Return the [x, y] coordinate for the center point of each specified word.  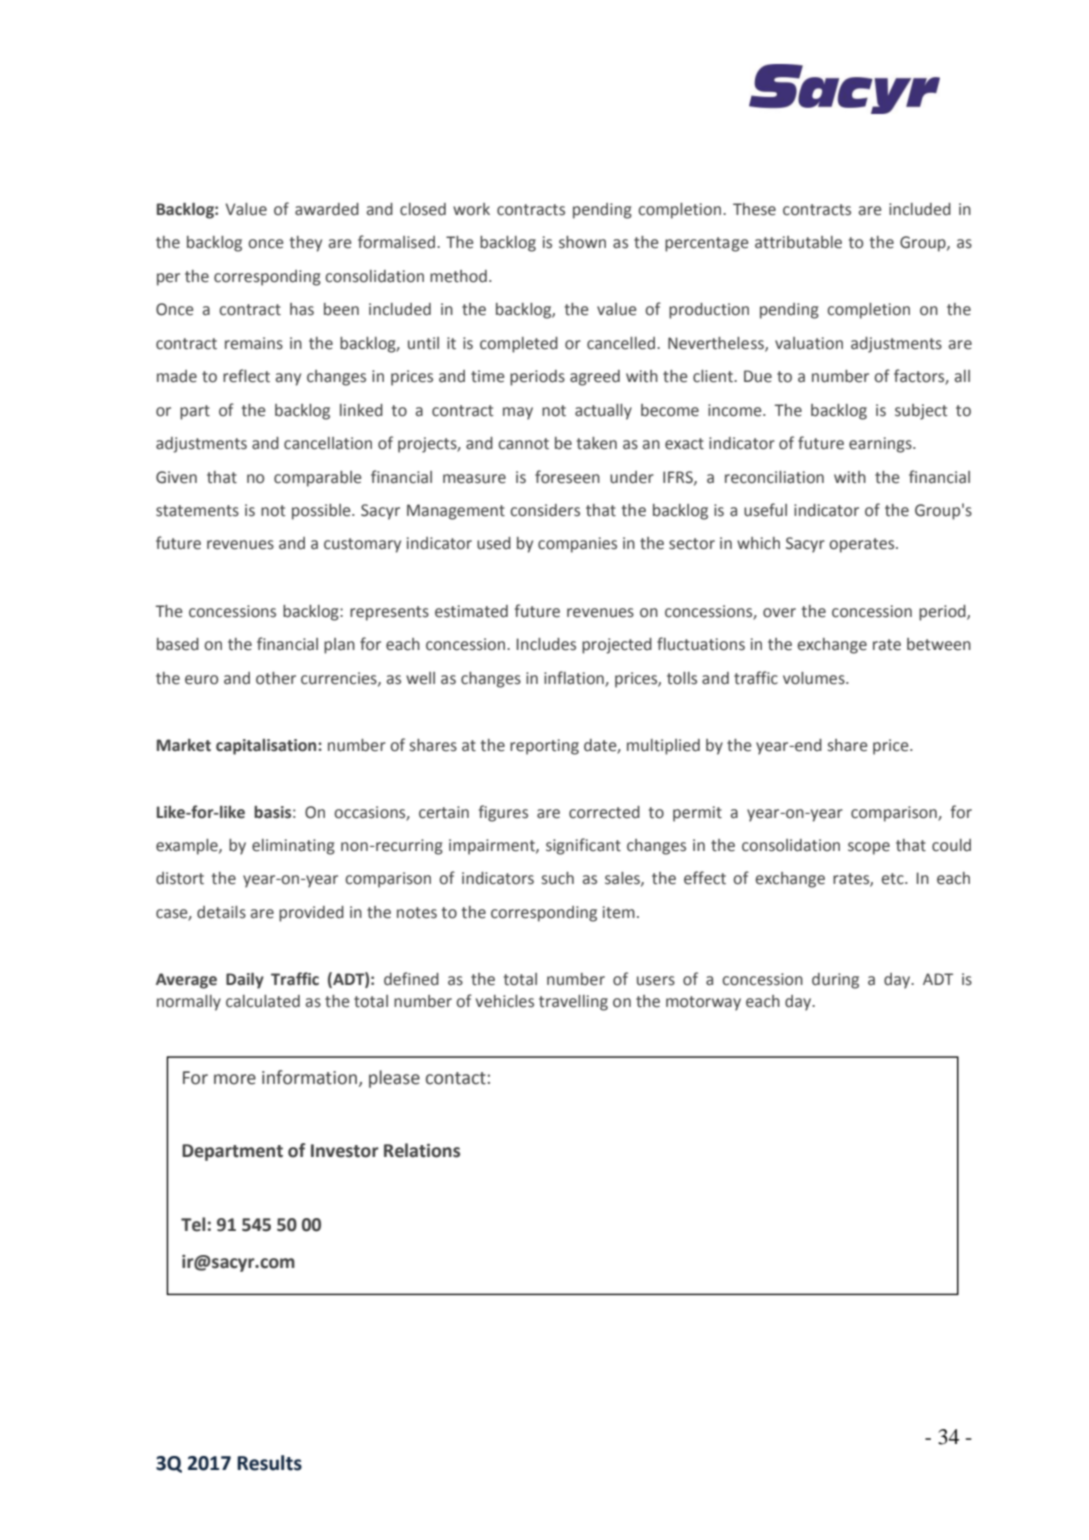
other [276, 678]
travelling [573, 1003]
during [835, 981]
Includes [546, 644]
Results [269, 1463]
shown [582, 242]
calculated [263, 1001]
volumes [815, 678]
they [306, 244]
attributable [798, 242]
